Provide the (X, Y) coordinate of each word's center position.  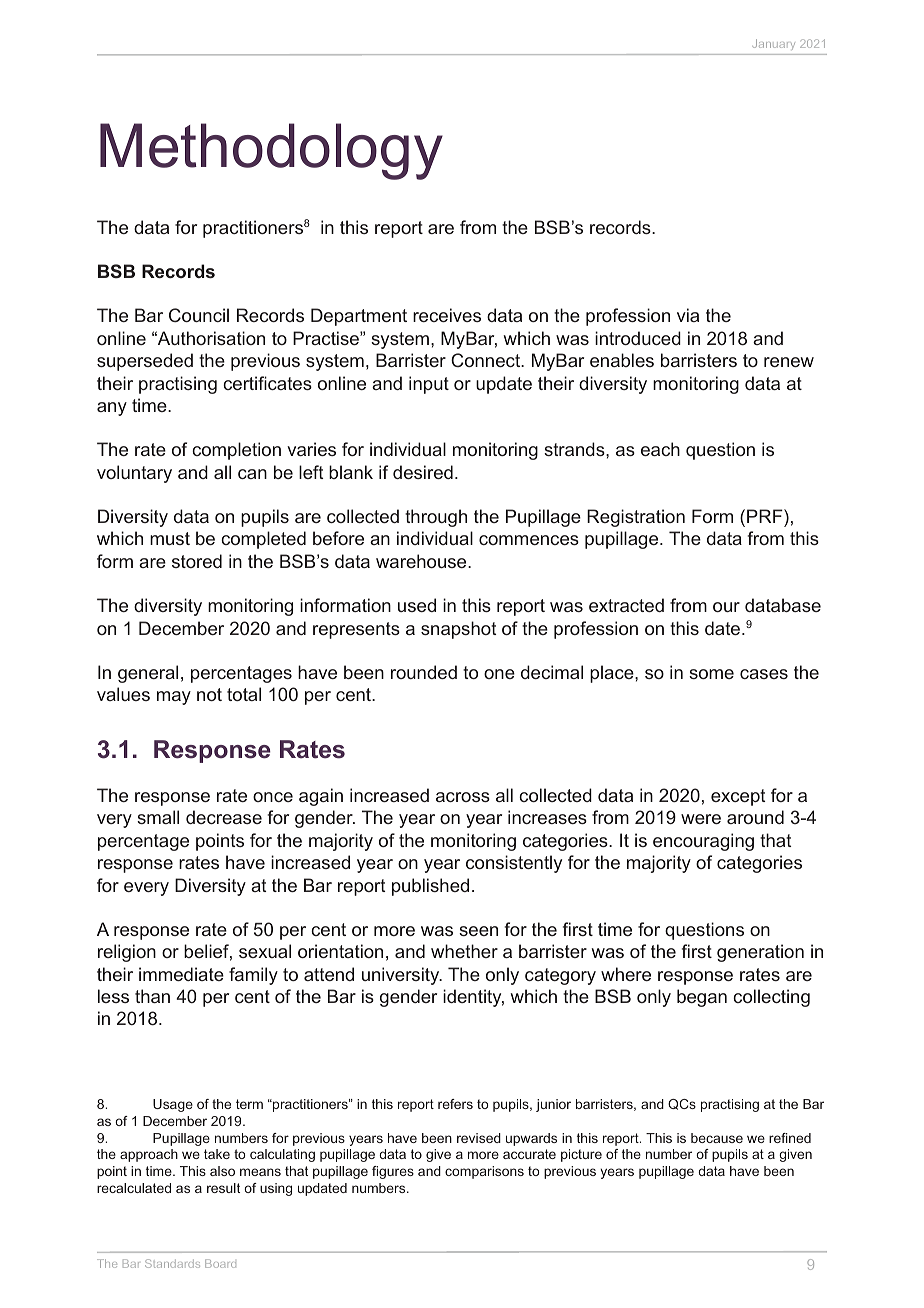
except (738, 797)
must (170, 538)
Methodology (271, 151)
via (688, 315)
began (702, 998)
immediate (181, 974)
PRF (766, 516)
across (463, 797)
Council (199, 315)
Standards (172, 1263)
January (774, 44)
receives (447, 315)
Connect (487, 360)
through (436, 518)
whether (464, 951)
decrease (224, 817)
